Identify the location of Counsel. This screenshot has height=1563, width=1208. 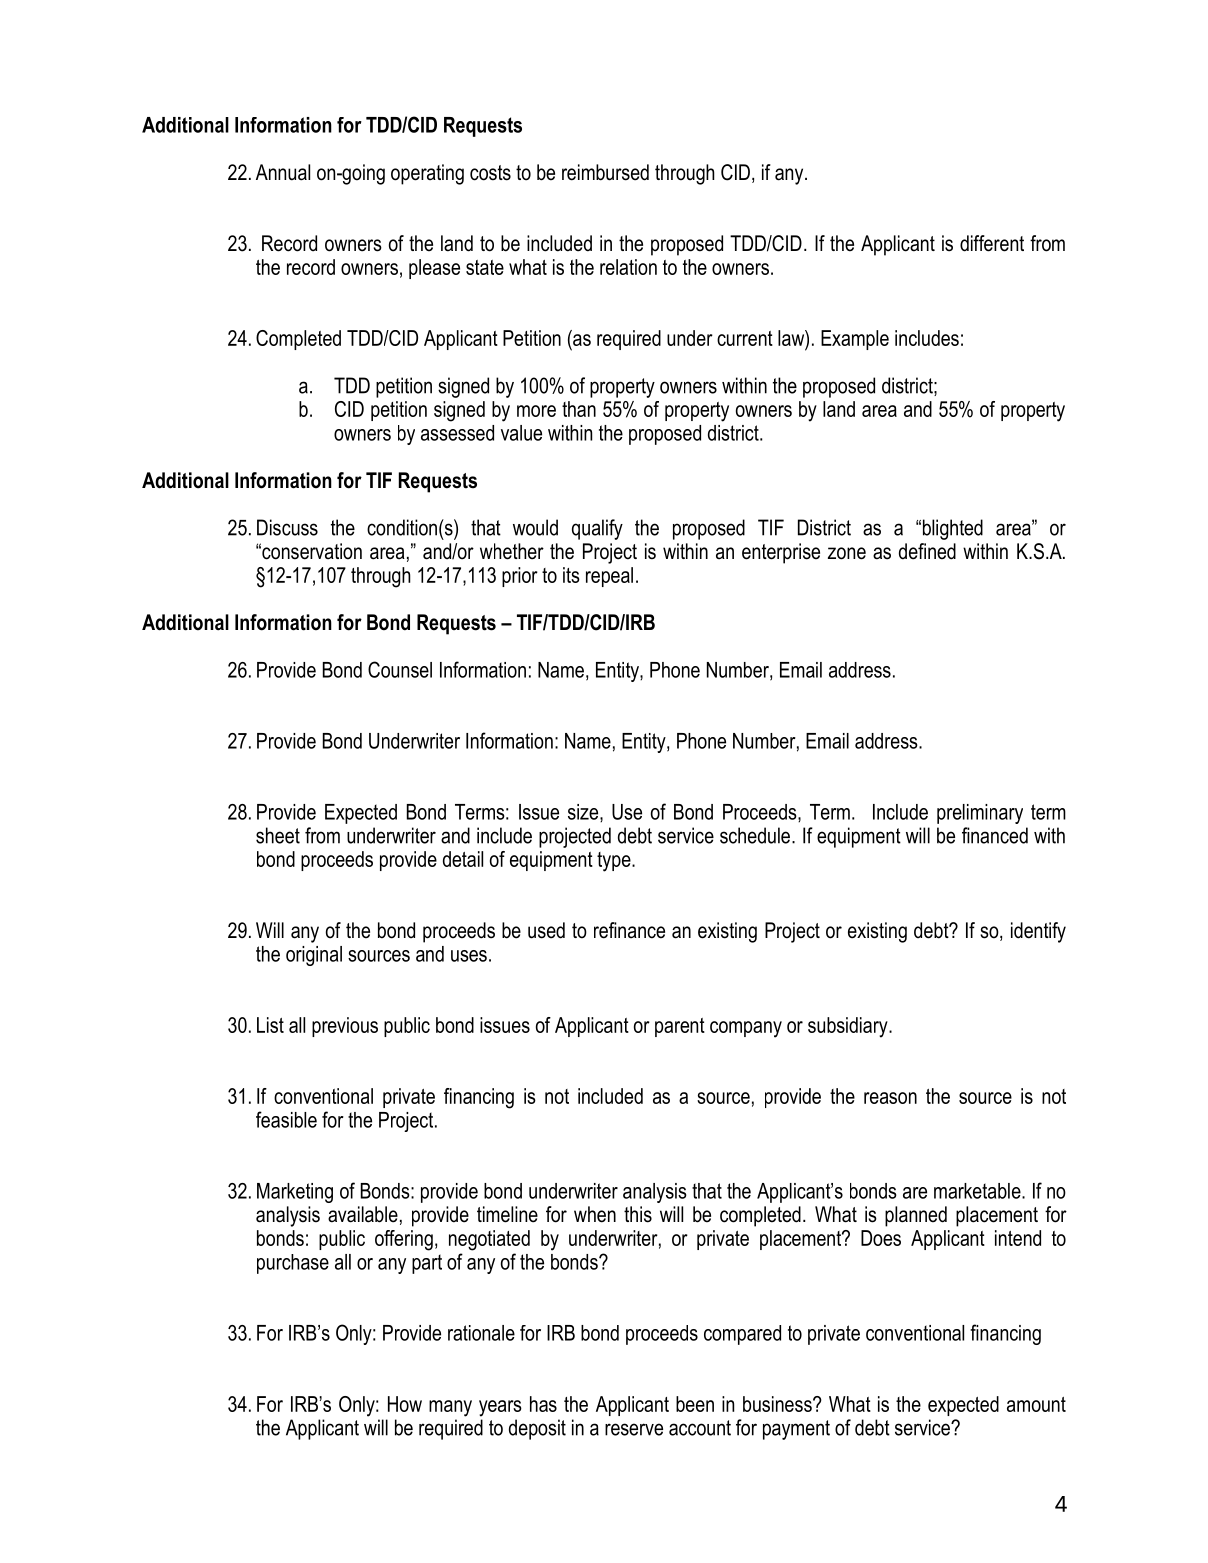
(400, 669).
